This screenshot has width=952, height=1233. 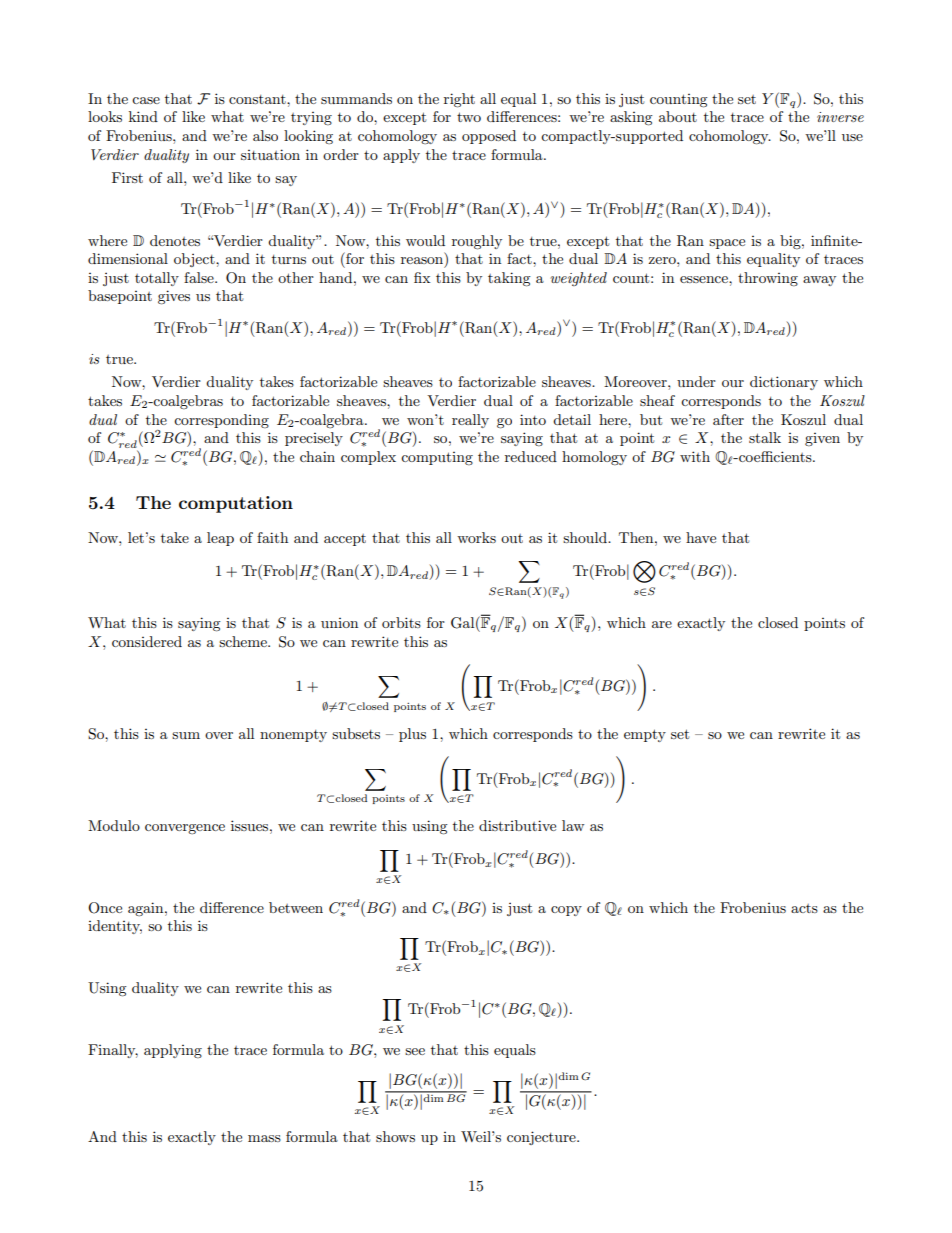 I want to click on mass, so click(x=264, y=1138).
